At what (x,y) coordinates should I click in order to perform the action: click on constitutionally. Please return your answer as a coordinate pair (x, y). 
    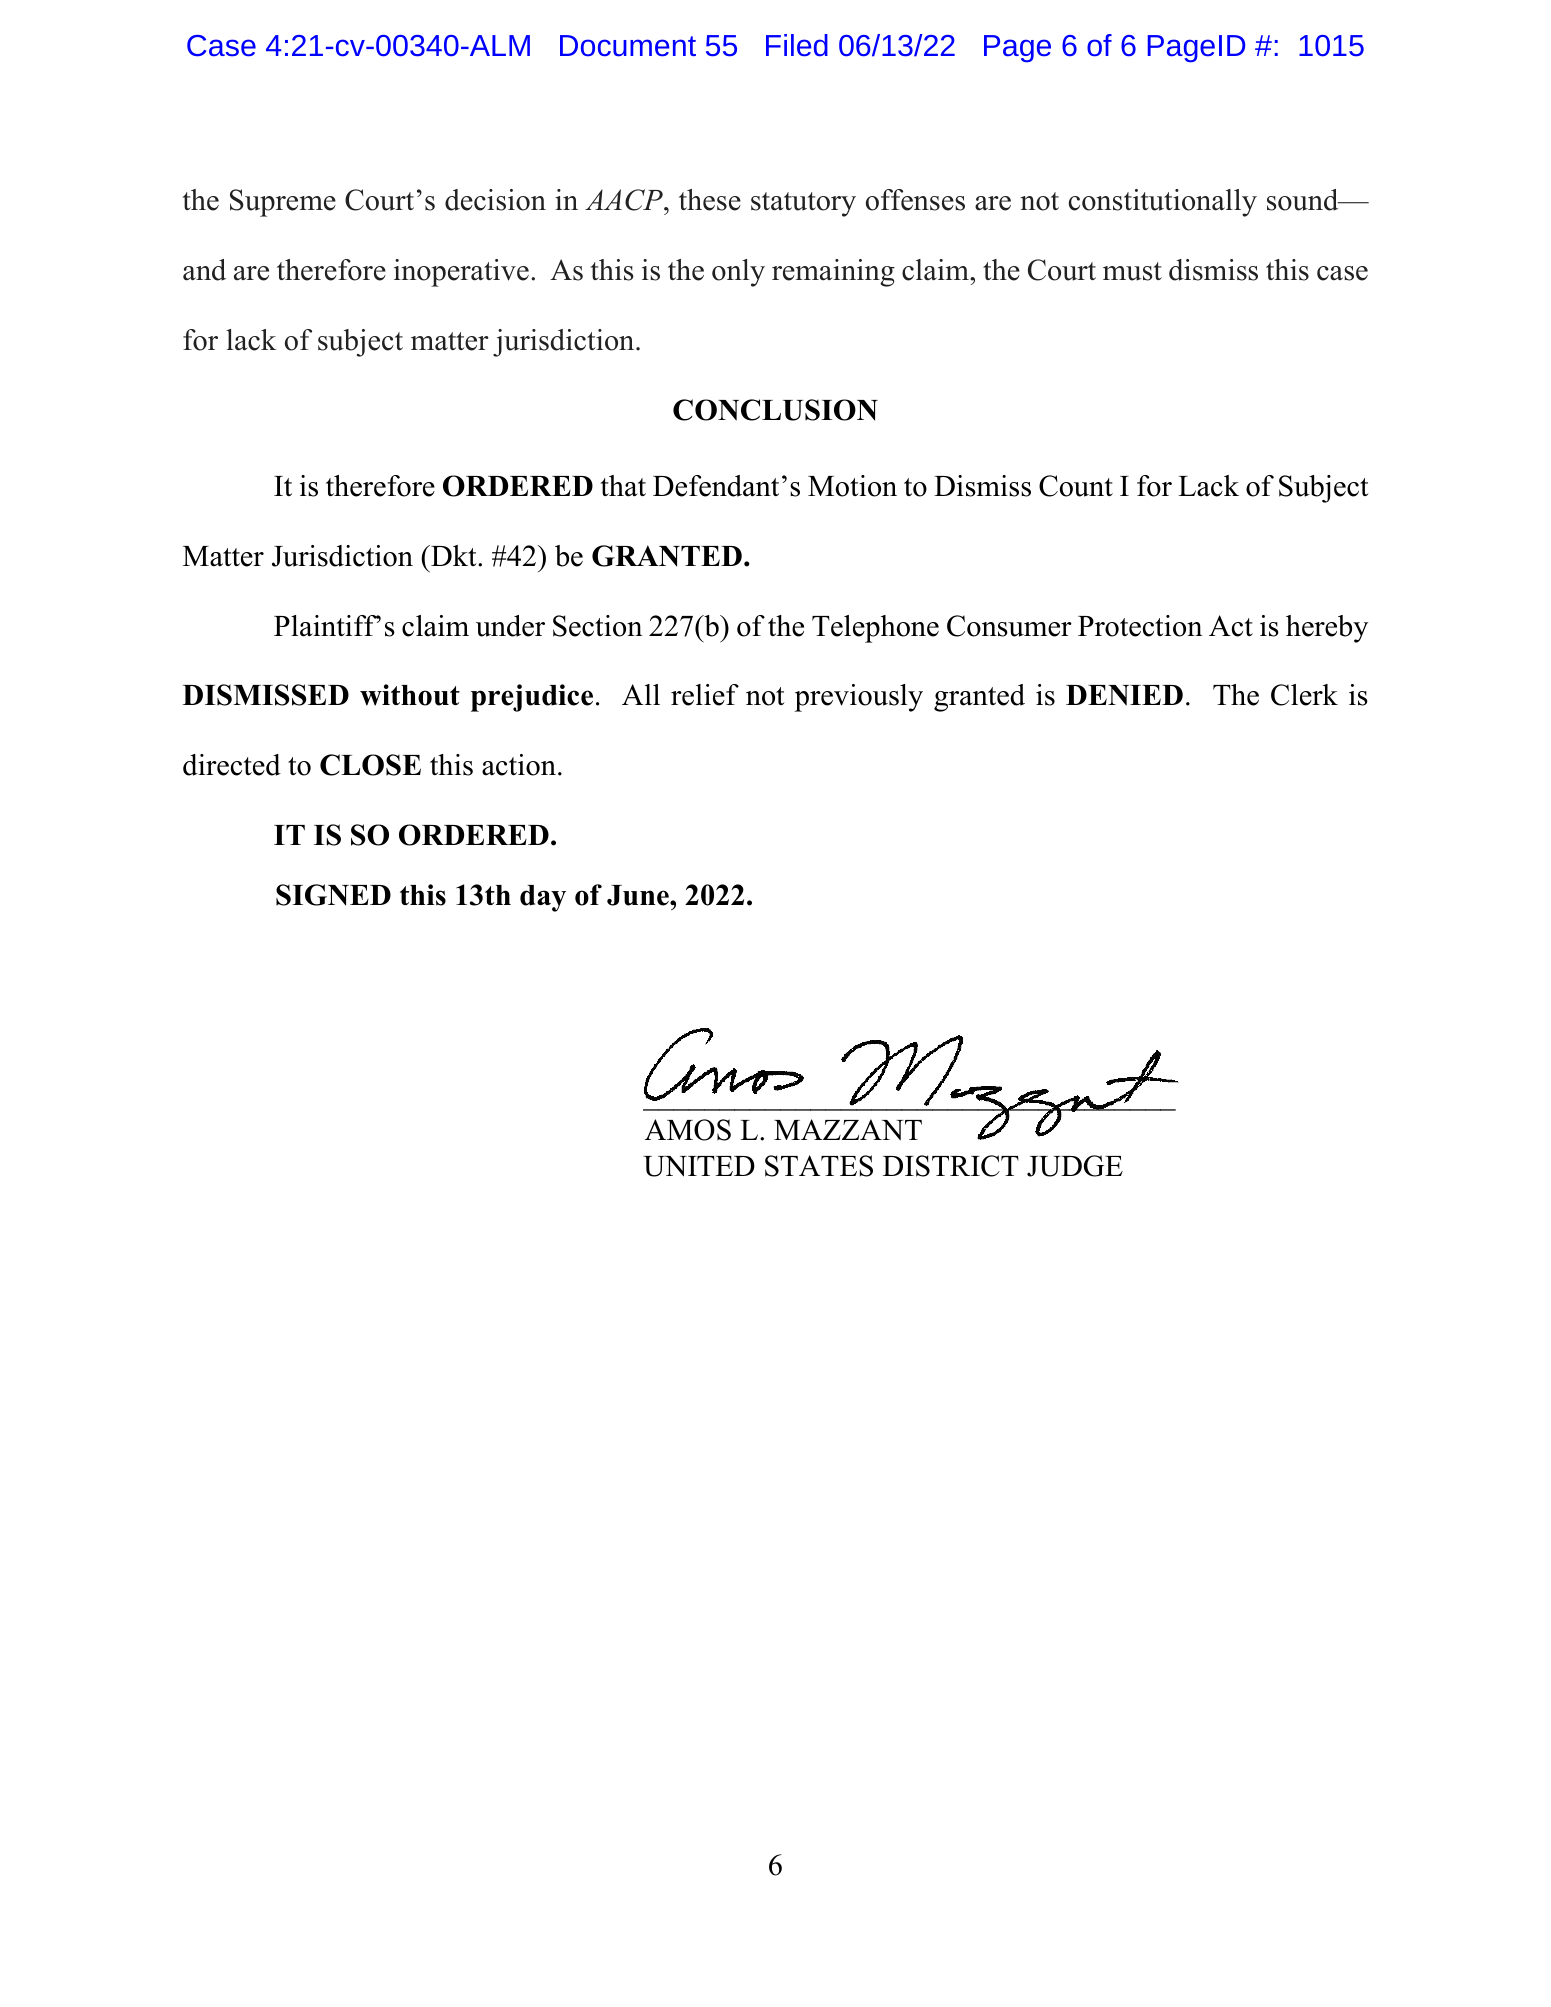
    Looking at the image, I should click on (1163, 203).
